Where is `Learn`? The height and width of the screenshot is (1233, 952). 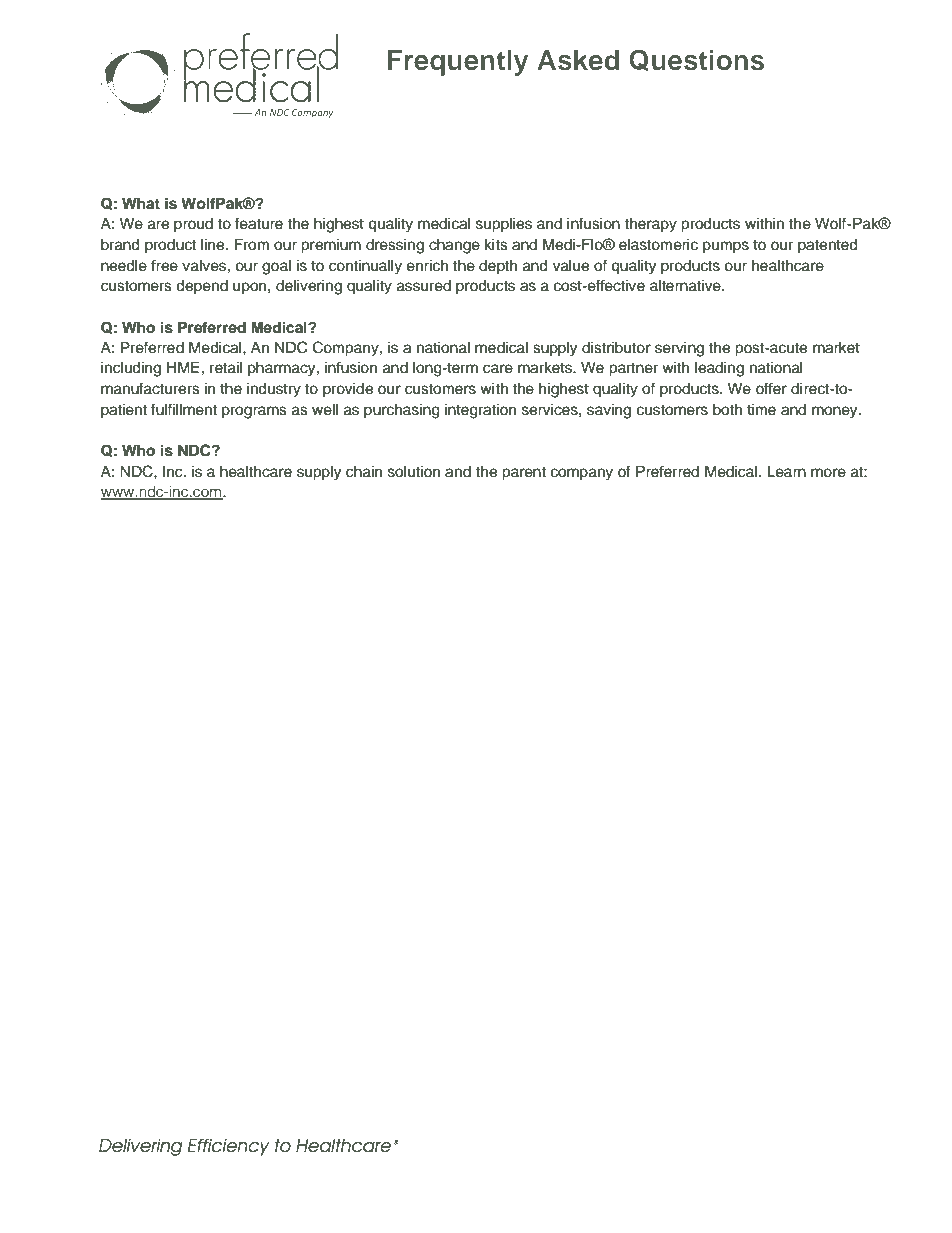 Learn is located at coordinates (786, 472).
